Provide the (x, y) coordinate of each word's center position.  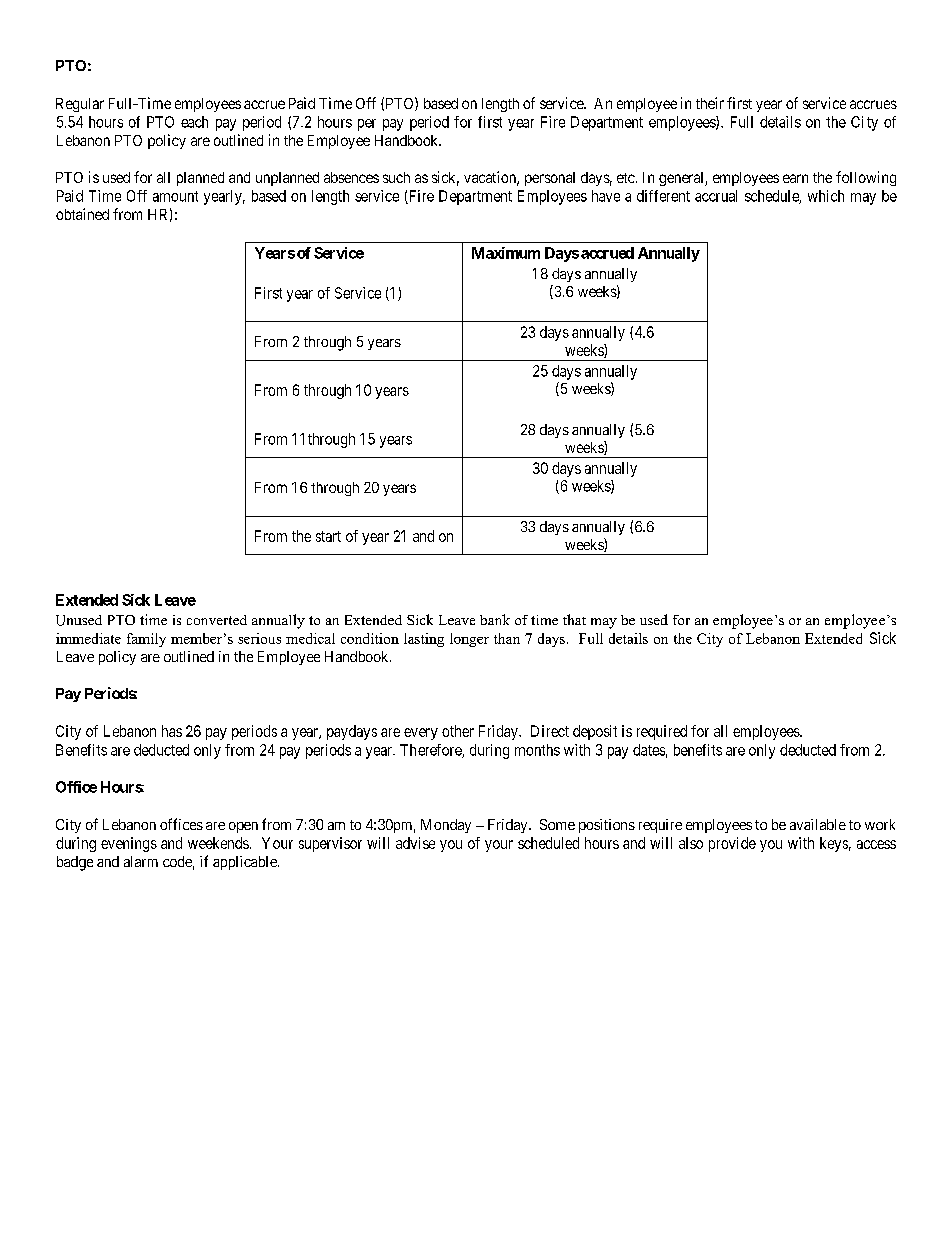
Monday (446, 826)
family (146, 640)
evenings (129, 844)
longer (469, 640)
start (328, 536)
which (826, 196)
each (194, 122)
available (818, 824)
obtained (82, 214)
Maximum (506, 253)
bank (495, 619)
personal (550, 179)
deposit (595, 732)
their (710, 103)
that (574, 619)
